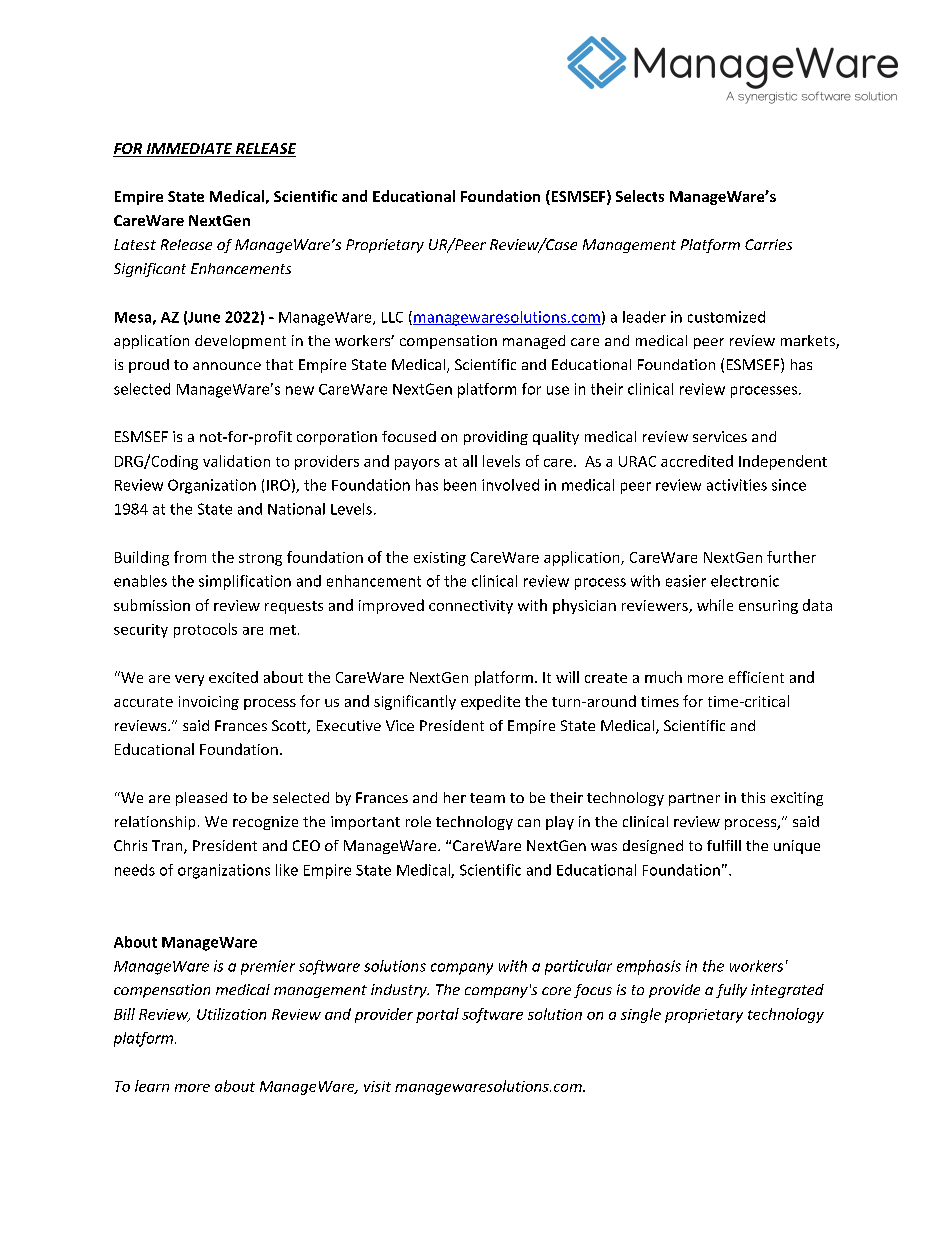  What do you see at coordinates (152, 1086) in the screenshot?
I see `learn` at bounding box center [152, 1086].
